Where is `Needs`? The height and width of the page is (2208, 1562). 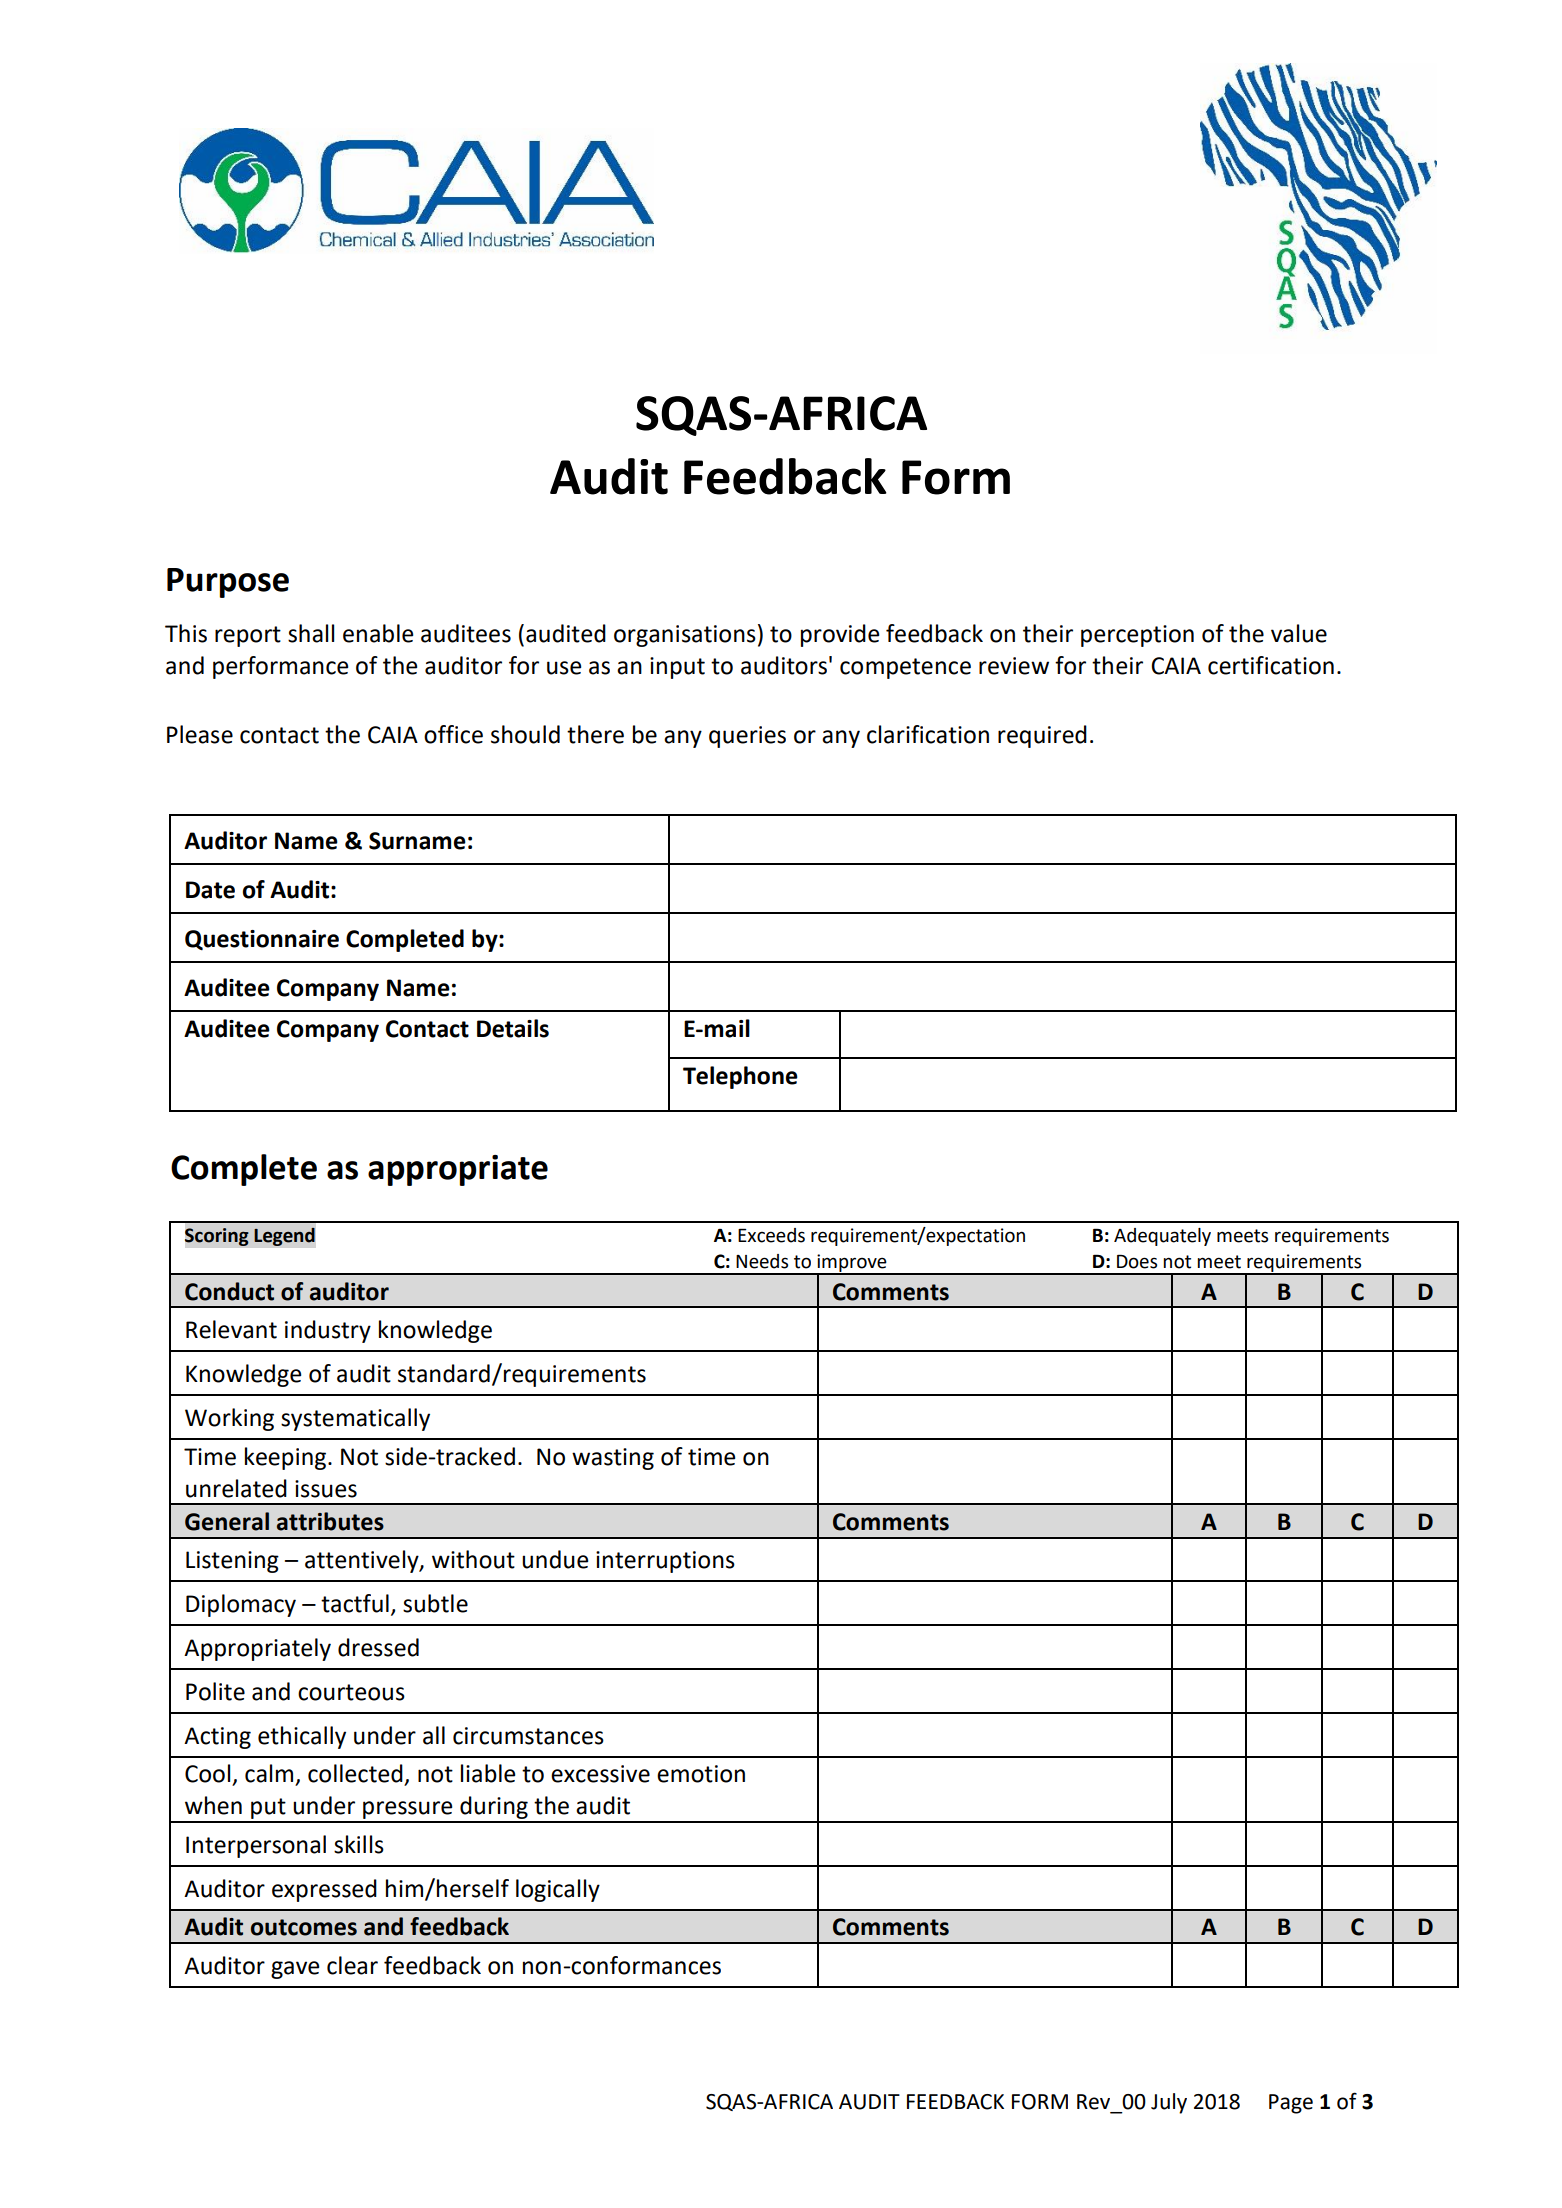
Needs is located at coordinates (762, 1261).
